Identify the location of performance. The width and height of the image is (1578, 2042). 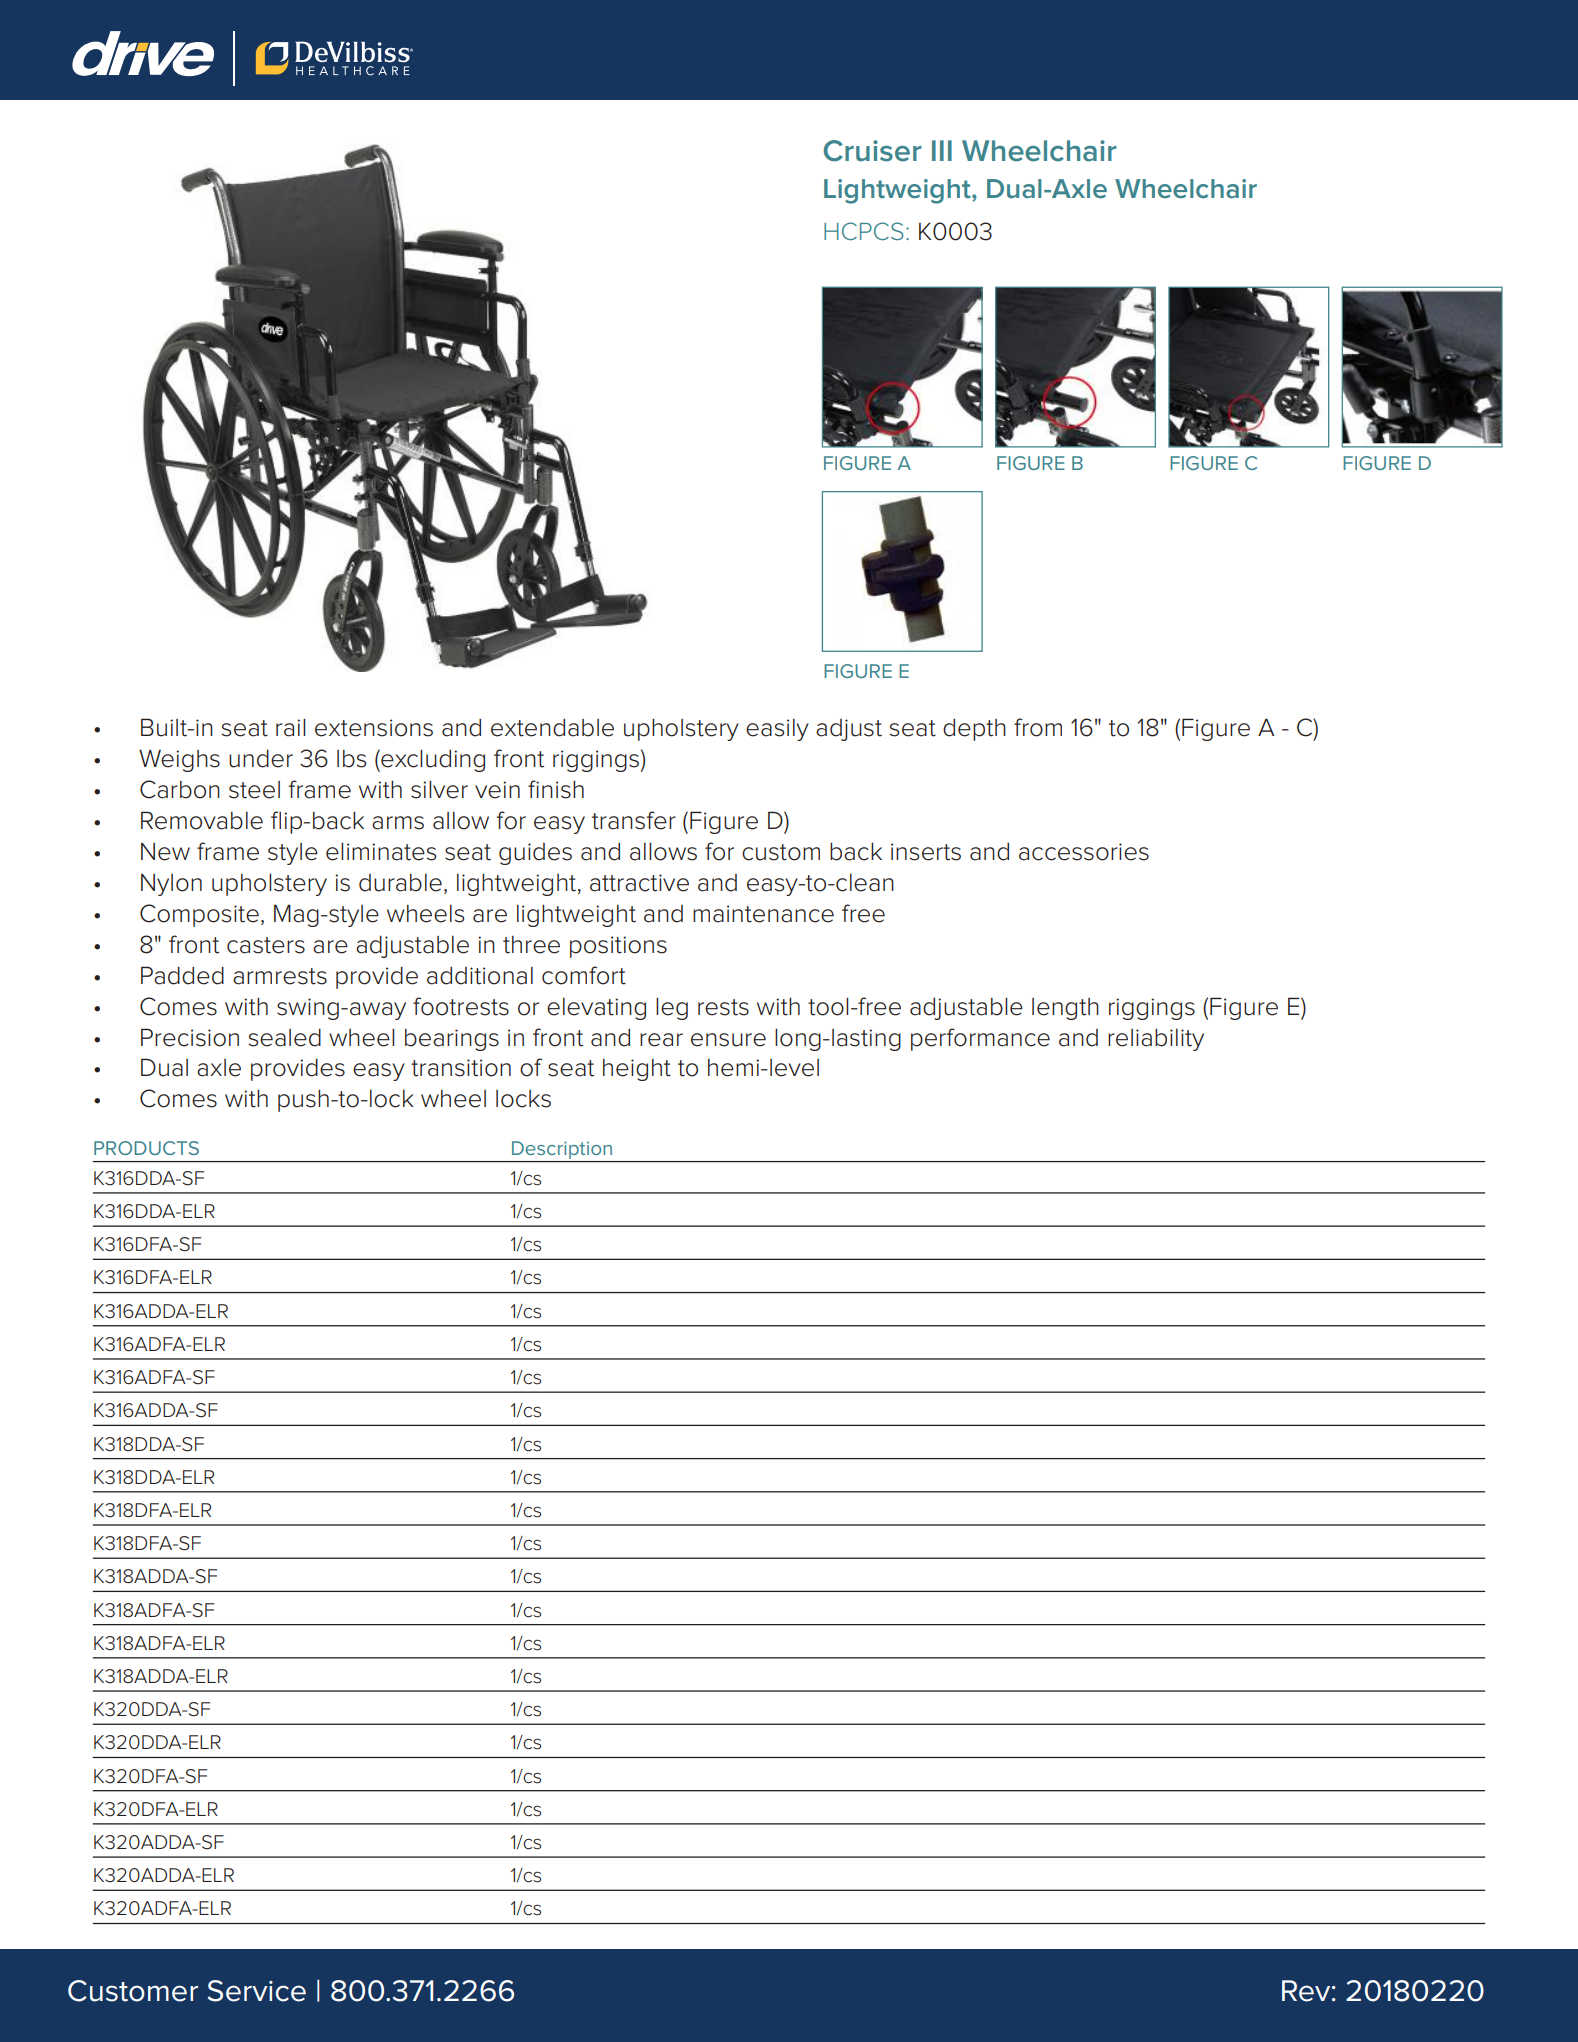
(980, 1039).
